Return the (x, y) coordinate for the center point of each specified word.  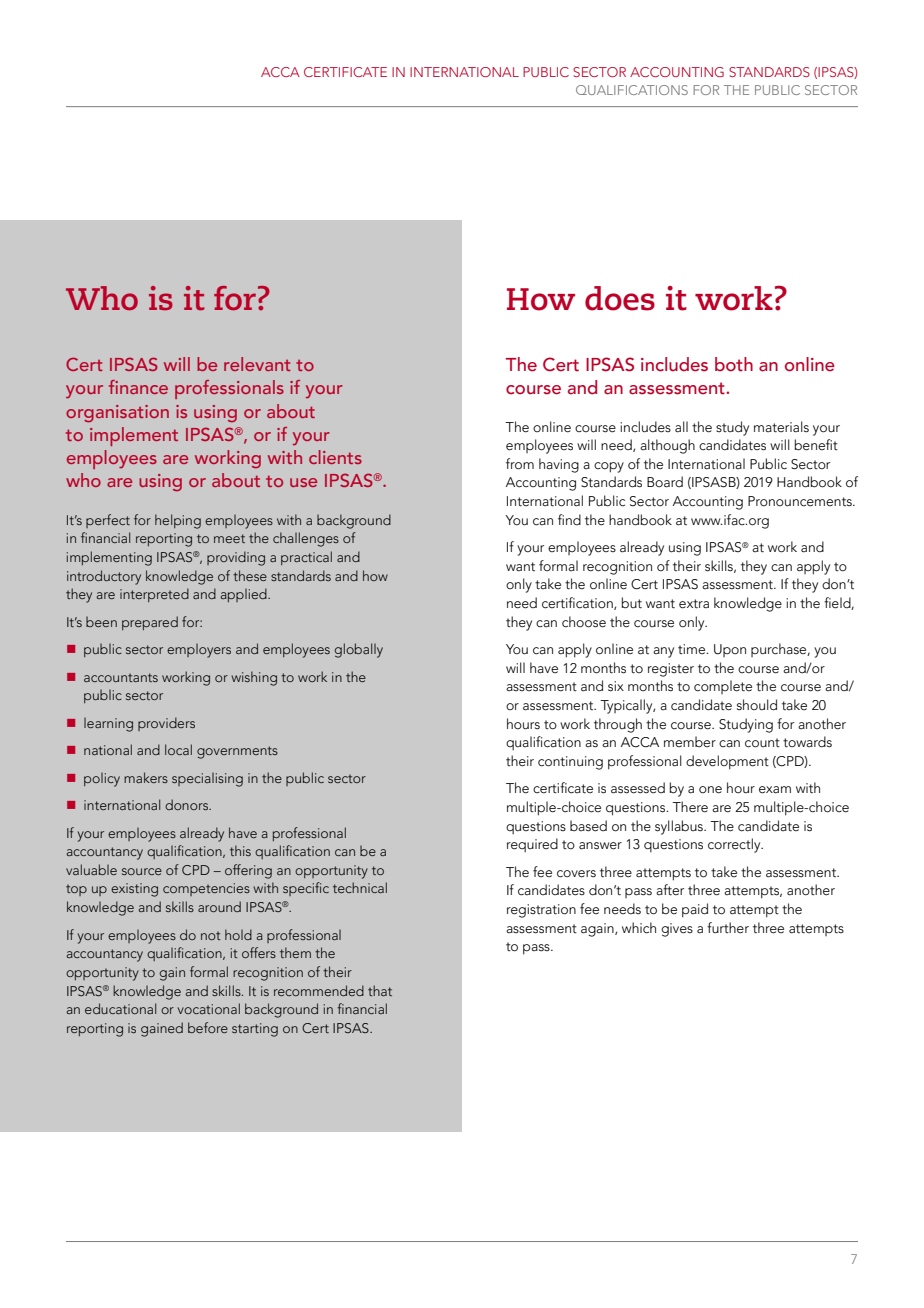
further (728, 928)
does (620, 298)
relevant (257, 364)
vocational (209, 1008)
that (380, 990)
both (734, 364)
